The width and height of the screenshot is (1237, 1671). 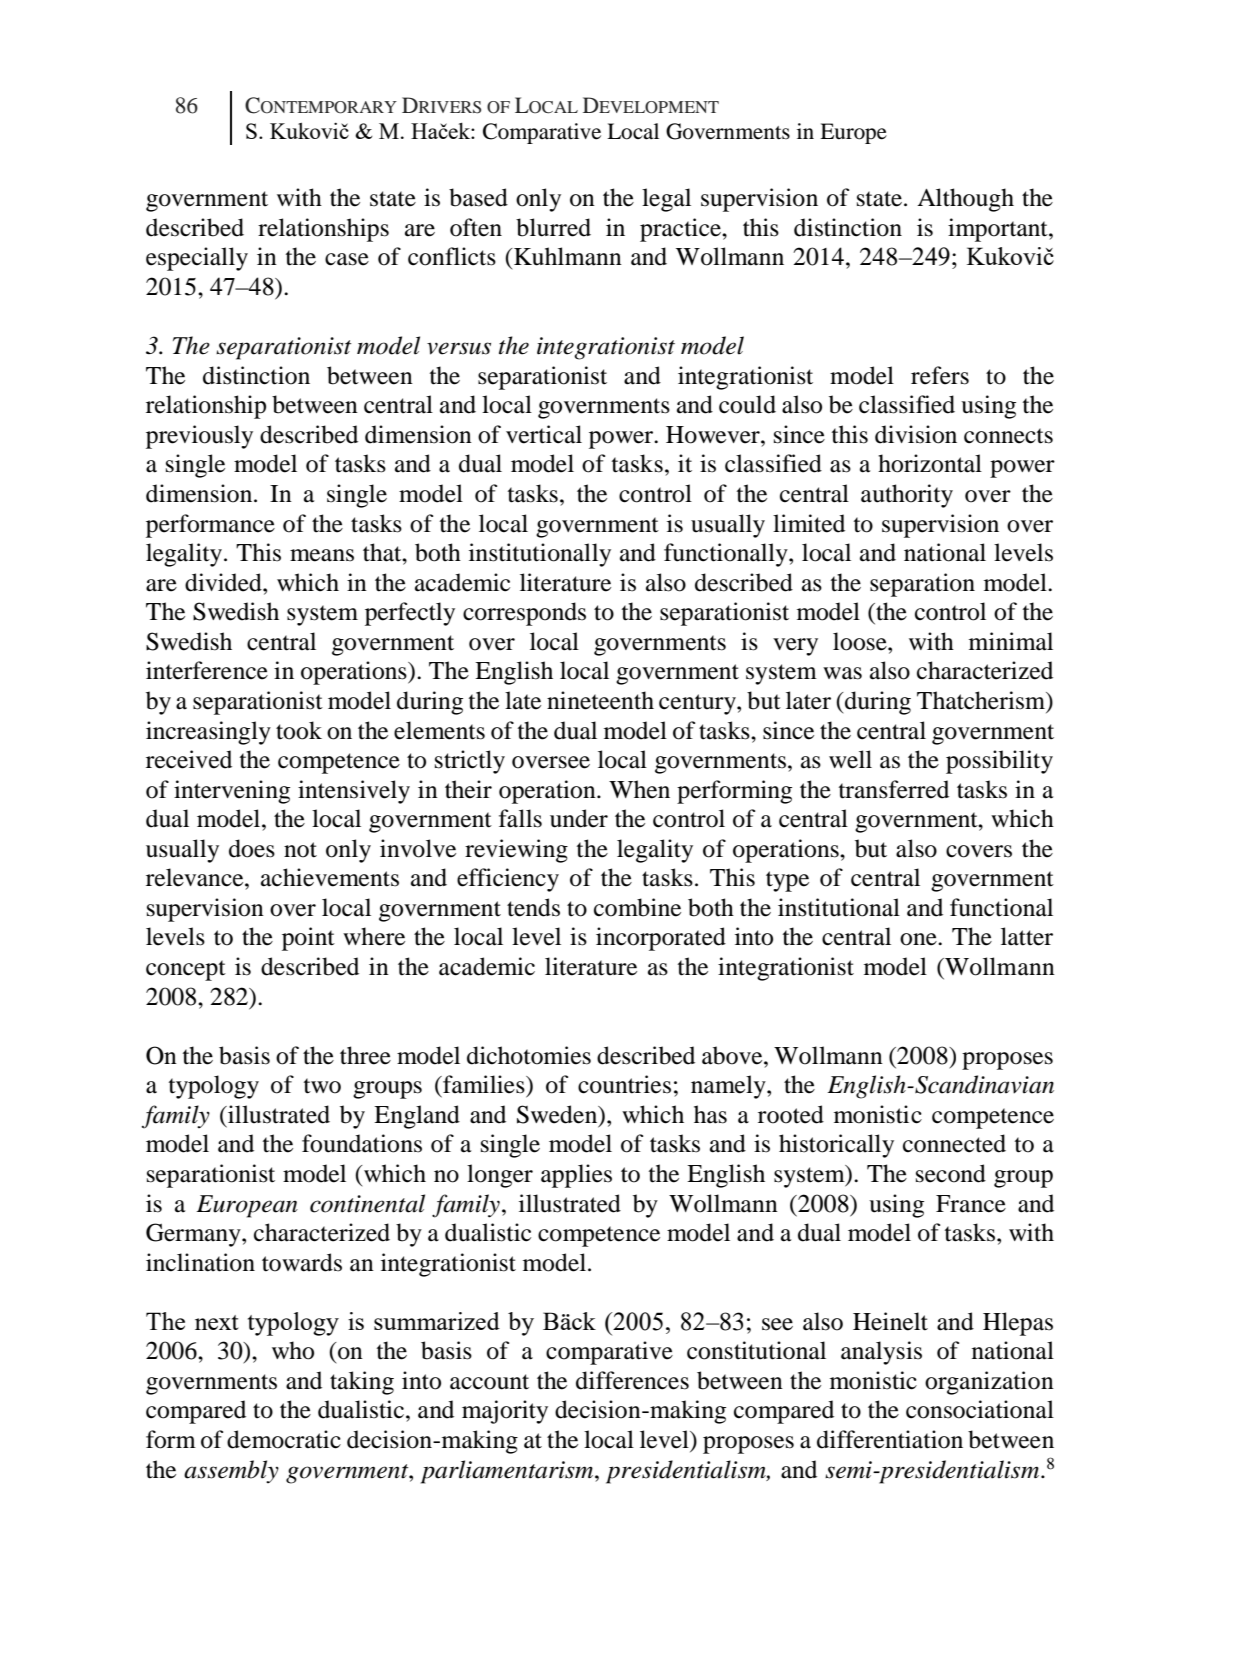 What do you see at coordinates (954, 1143) in the screenshot?
I see `connected` at bounding box center [954, 1143].
